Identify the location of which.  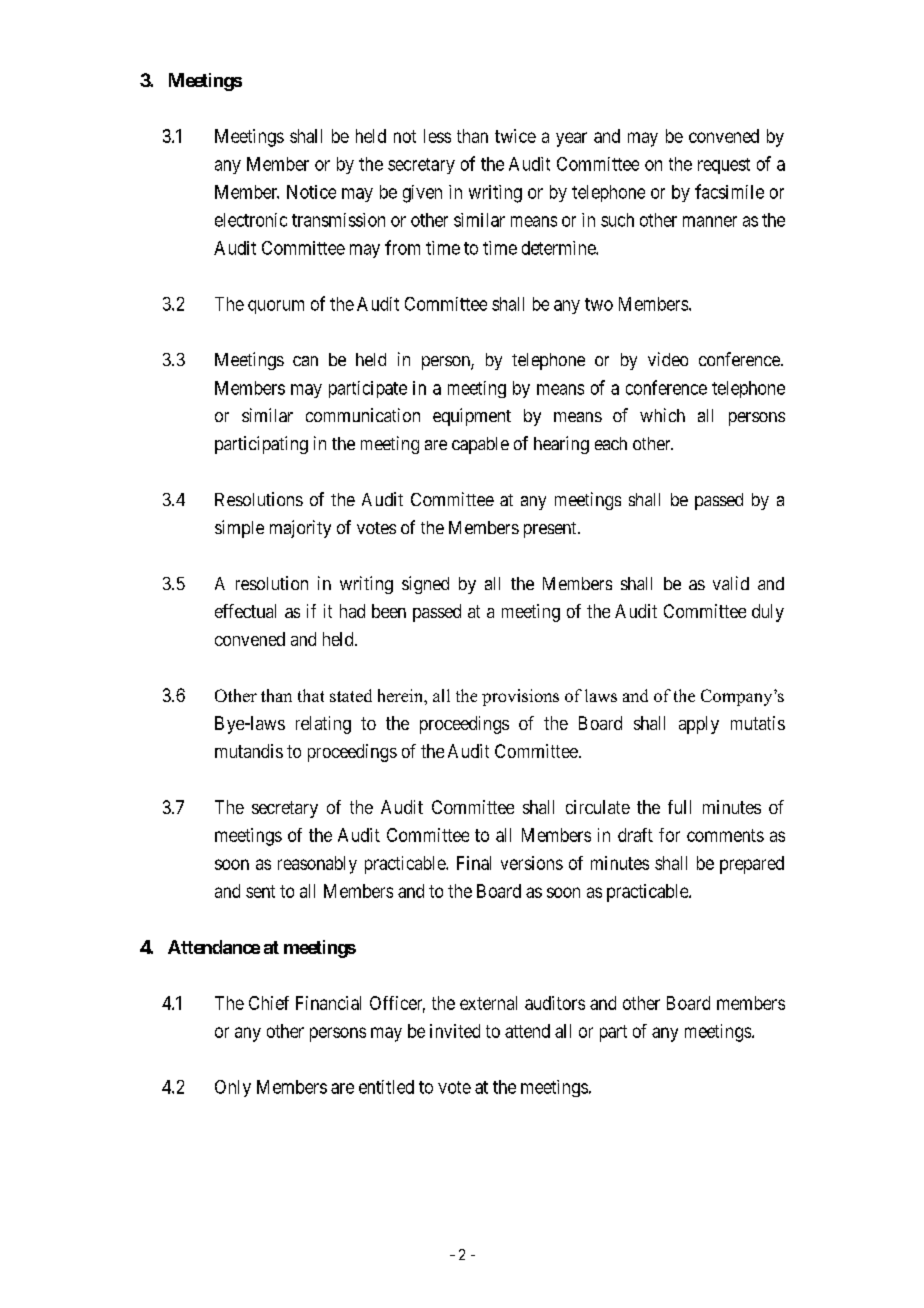
(662, 415).
